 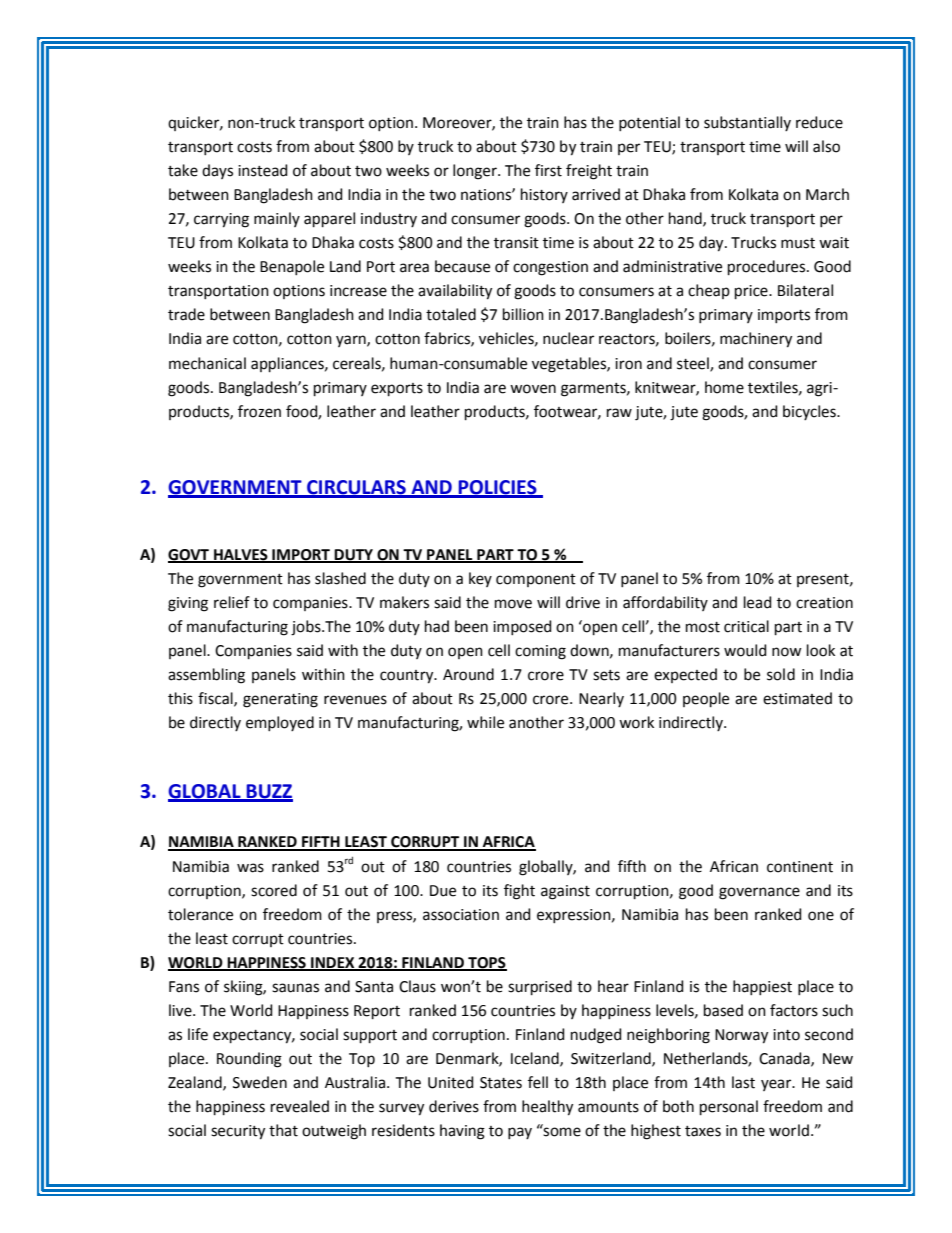 What do you see at coordinates (263, 170) in the screenshot?
I see `instead` at bounding box center [263, 170].
